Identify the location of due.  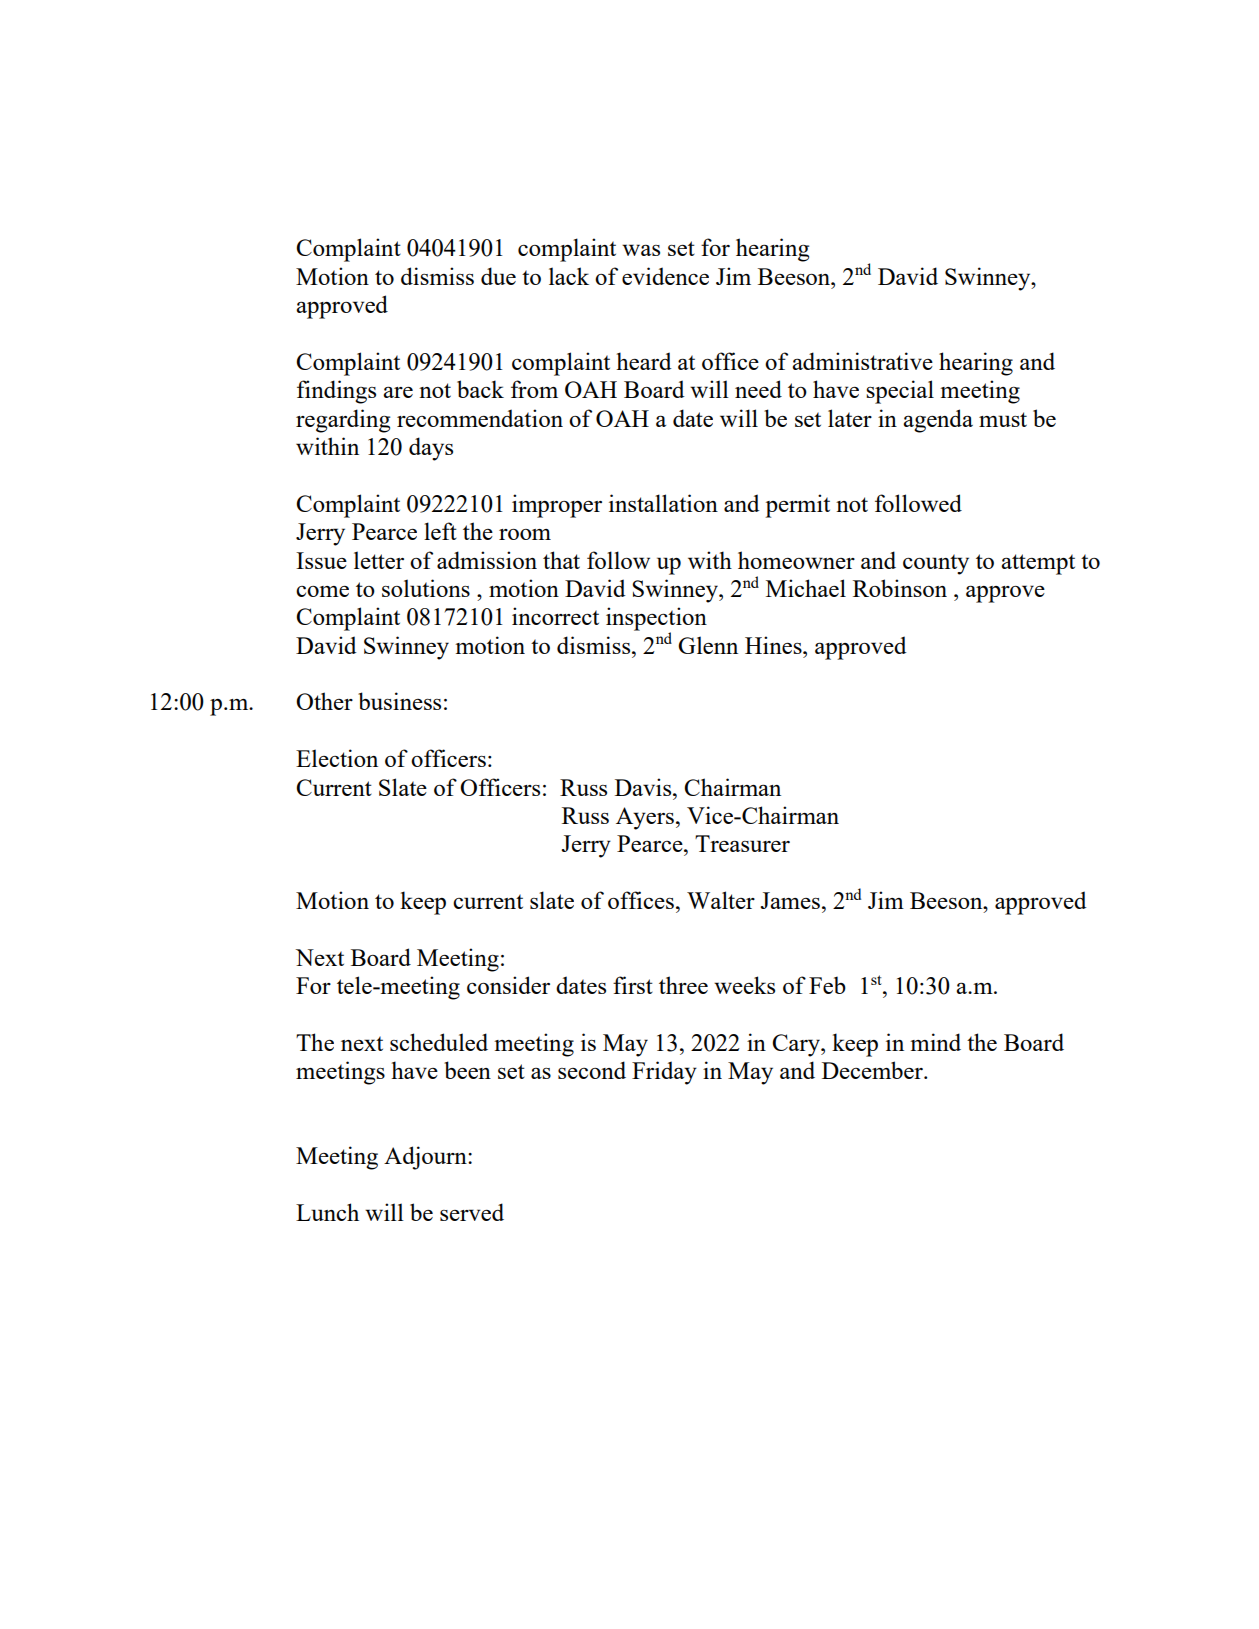
(498, 276).
